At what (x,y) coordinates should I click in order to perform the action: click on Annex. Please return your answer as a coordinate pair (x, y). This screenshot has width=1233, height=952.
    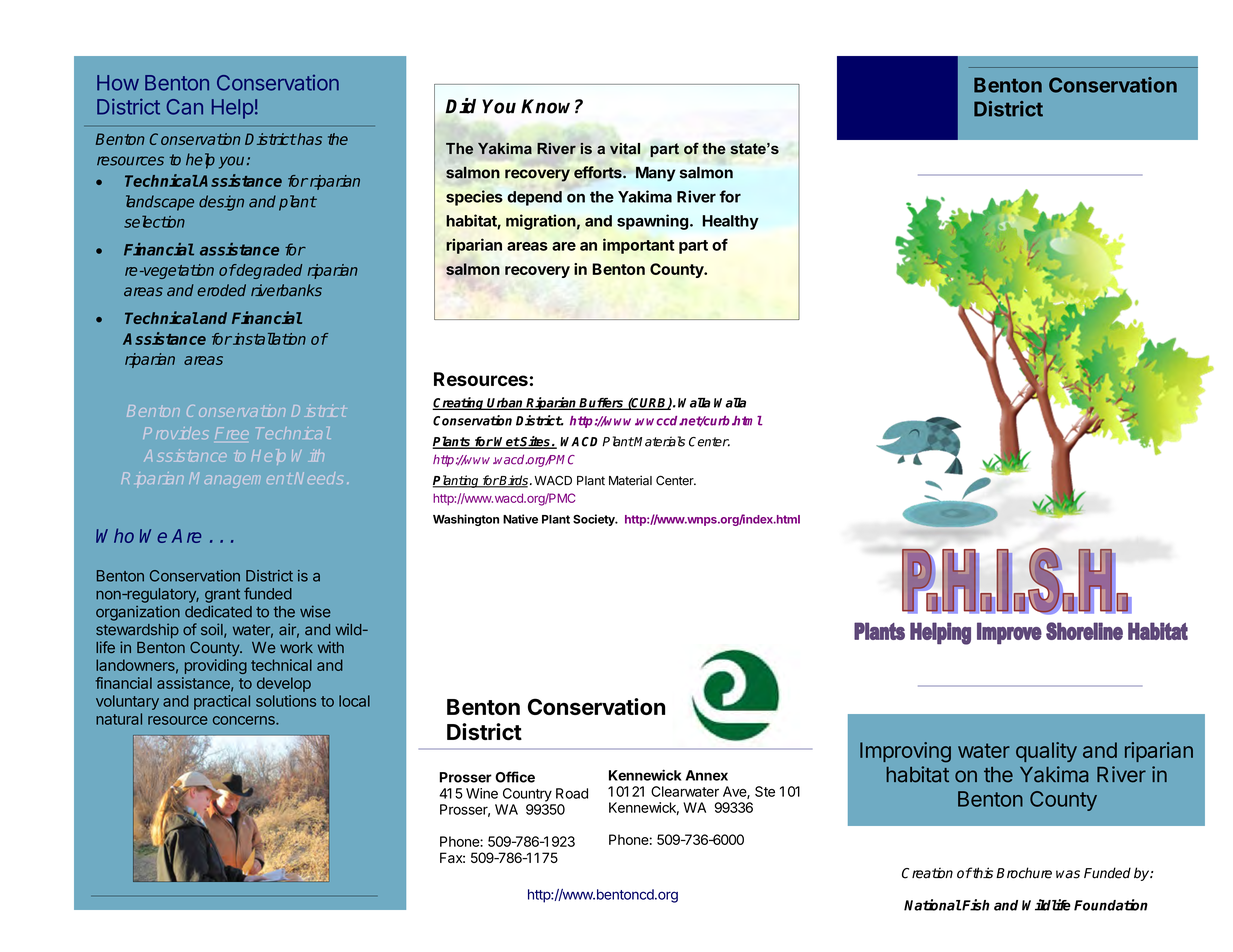
    Looking at the image, I should click on (707, 775).
